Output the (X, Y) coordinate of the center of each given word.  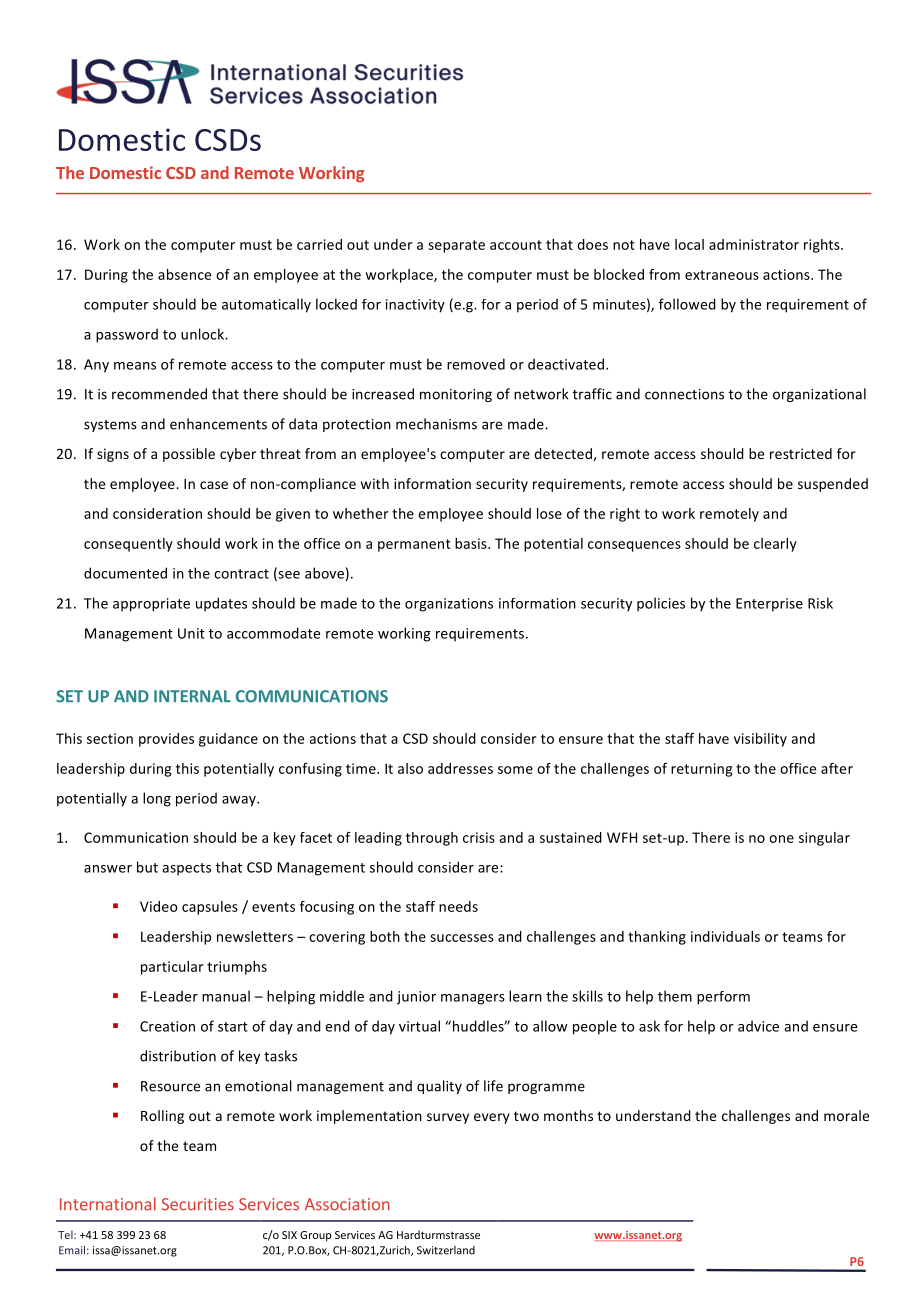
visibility (760, 740)
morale (846, 1115)
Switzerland (446, 1250)
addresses (460, 768)
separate (456, 246)
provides (166, 740)
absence (184, 274)
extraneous (722, 275)
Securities (198, 1204)
